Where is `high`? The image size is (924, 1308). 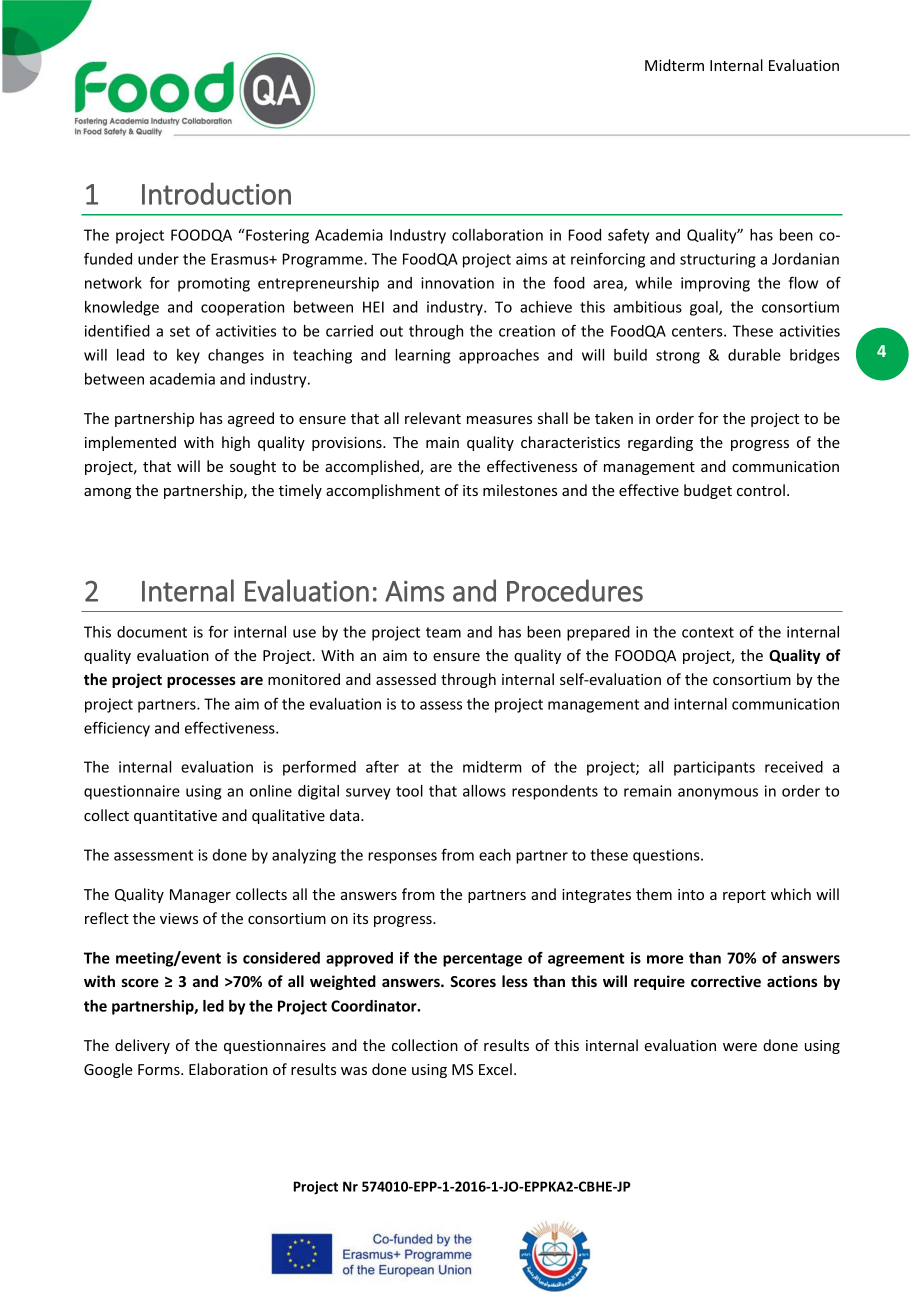 high is located at coordinates (236, 443).
